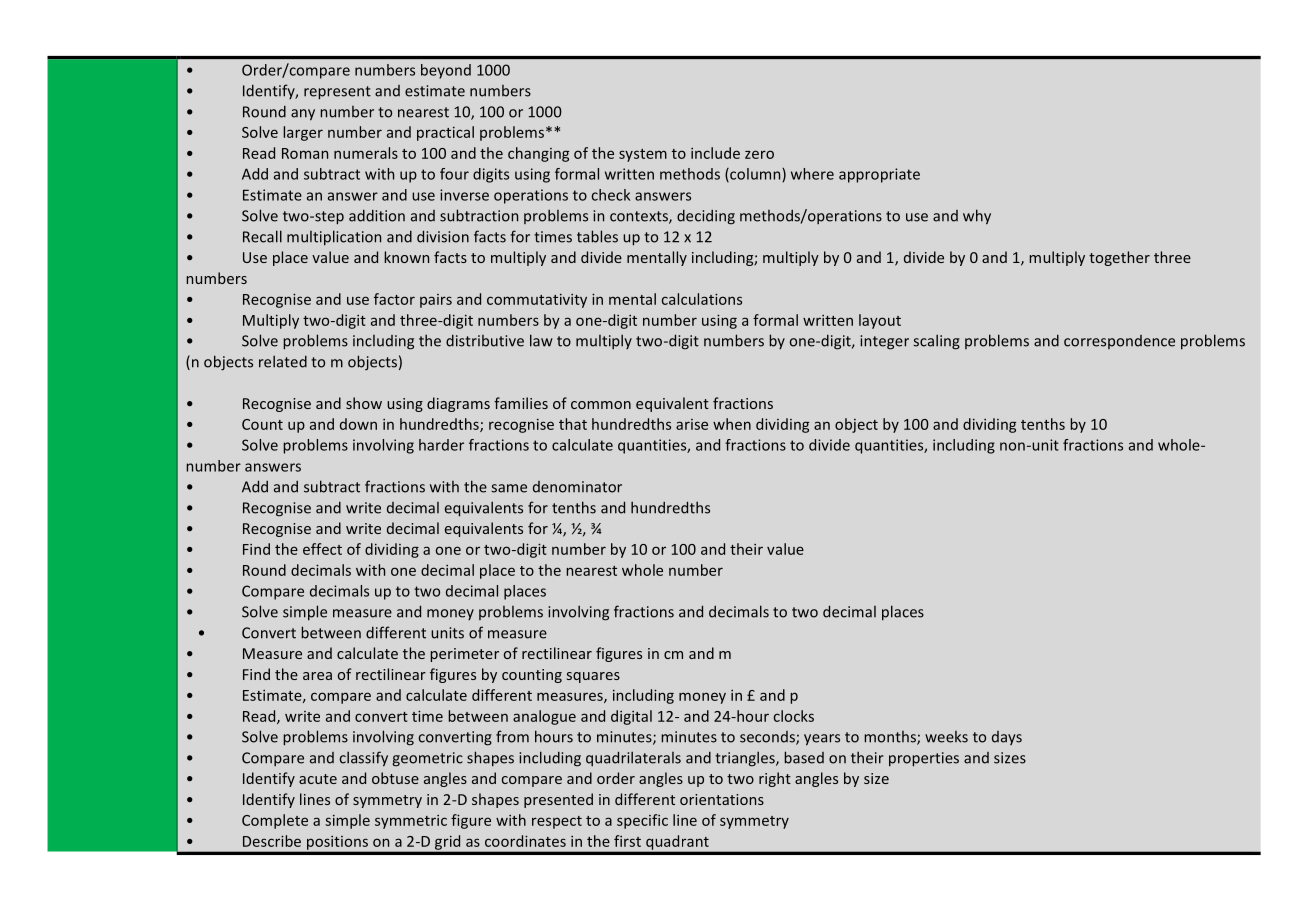 This page has width=1308, height=924. Describe the element at coordinates (924, 759) in the page. I see `properties` at that location.
